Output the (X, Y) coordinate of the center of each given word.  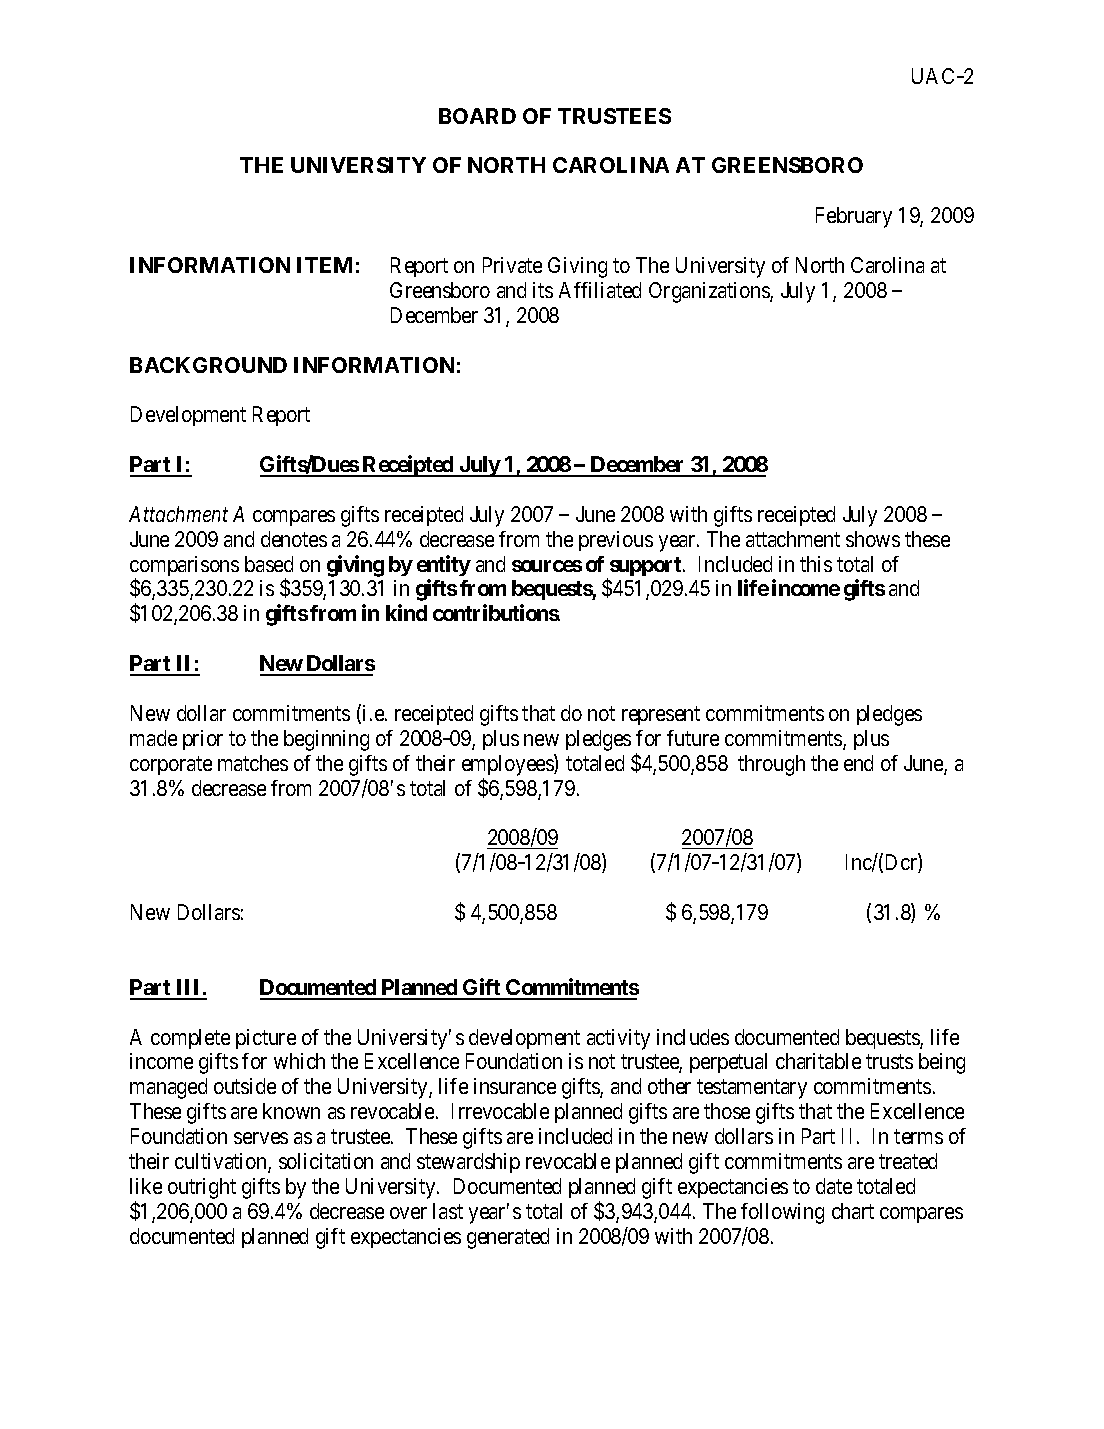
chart (853, 1211)
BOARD (477, 116)
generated (508, 1238)
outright (202, 1188)
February (854, 217)
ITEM (324, 265)
